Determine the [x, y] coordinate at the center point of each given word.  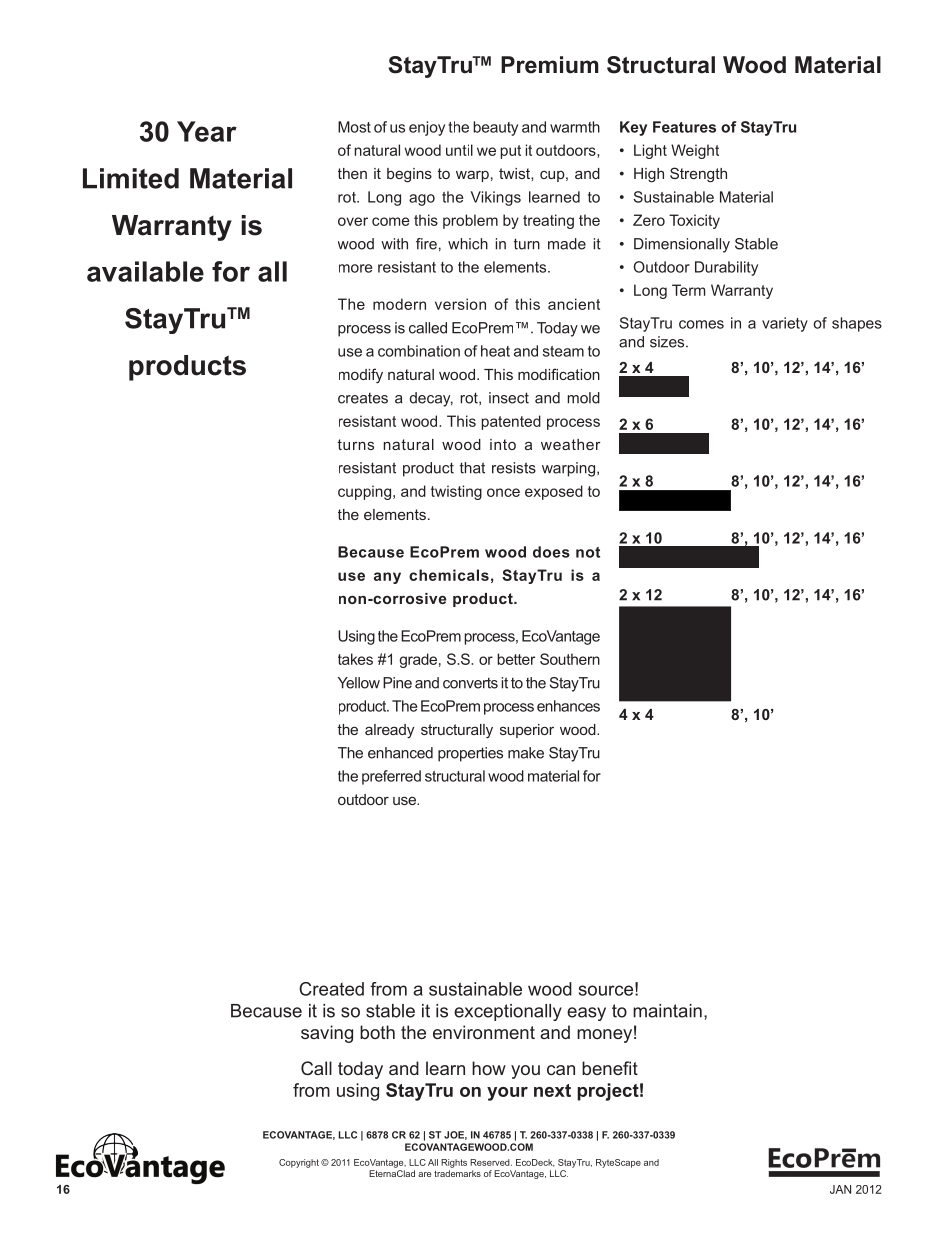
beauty [495, 128]
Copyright [299, 1163]
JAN [840, 1189]
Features [684, 127]
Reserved [491, 1162]
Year [207, 131]
